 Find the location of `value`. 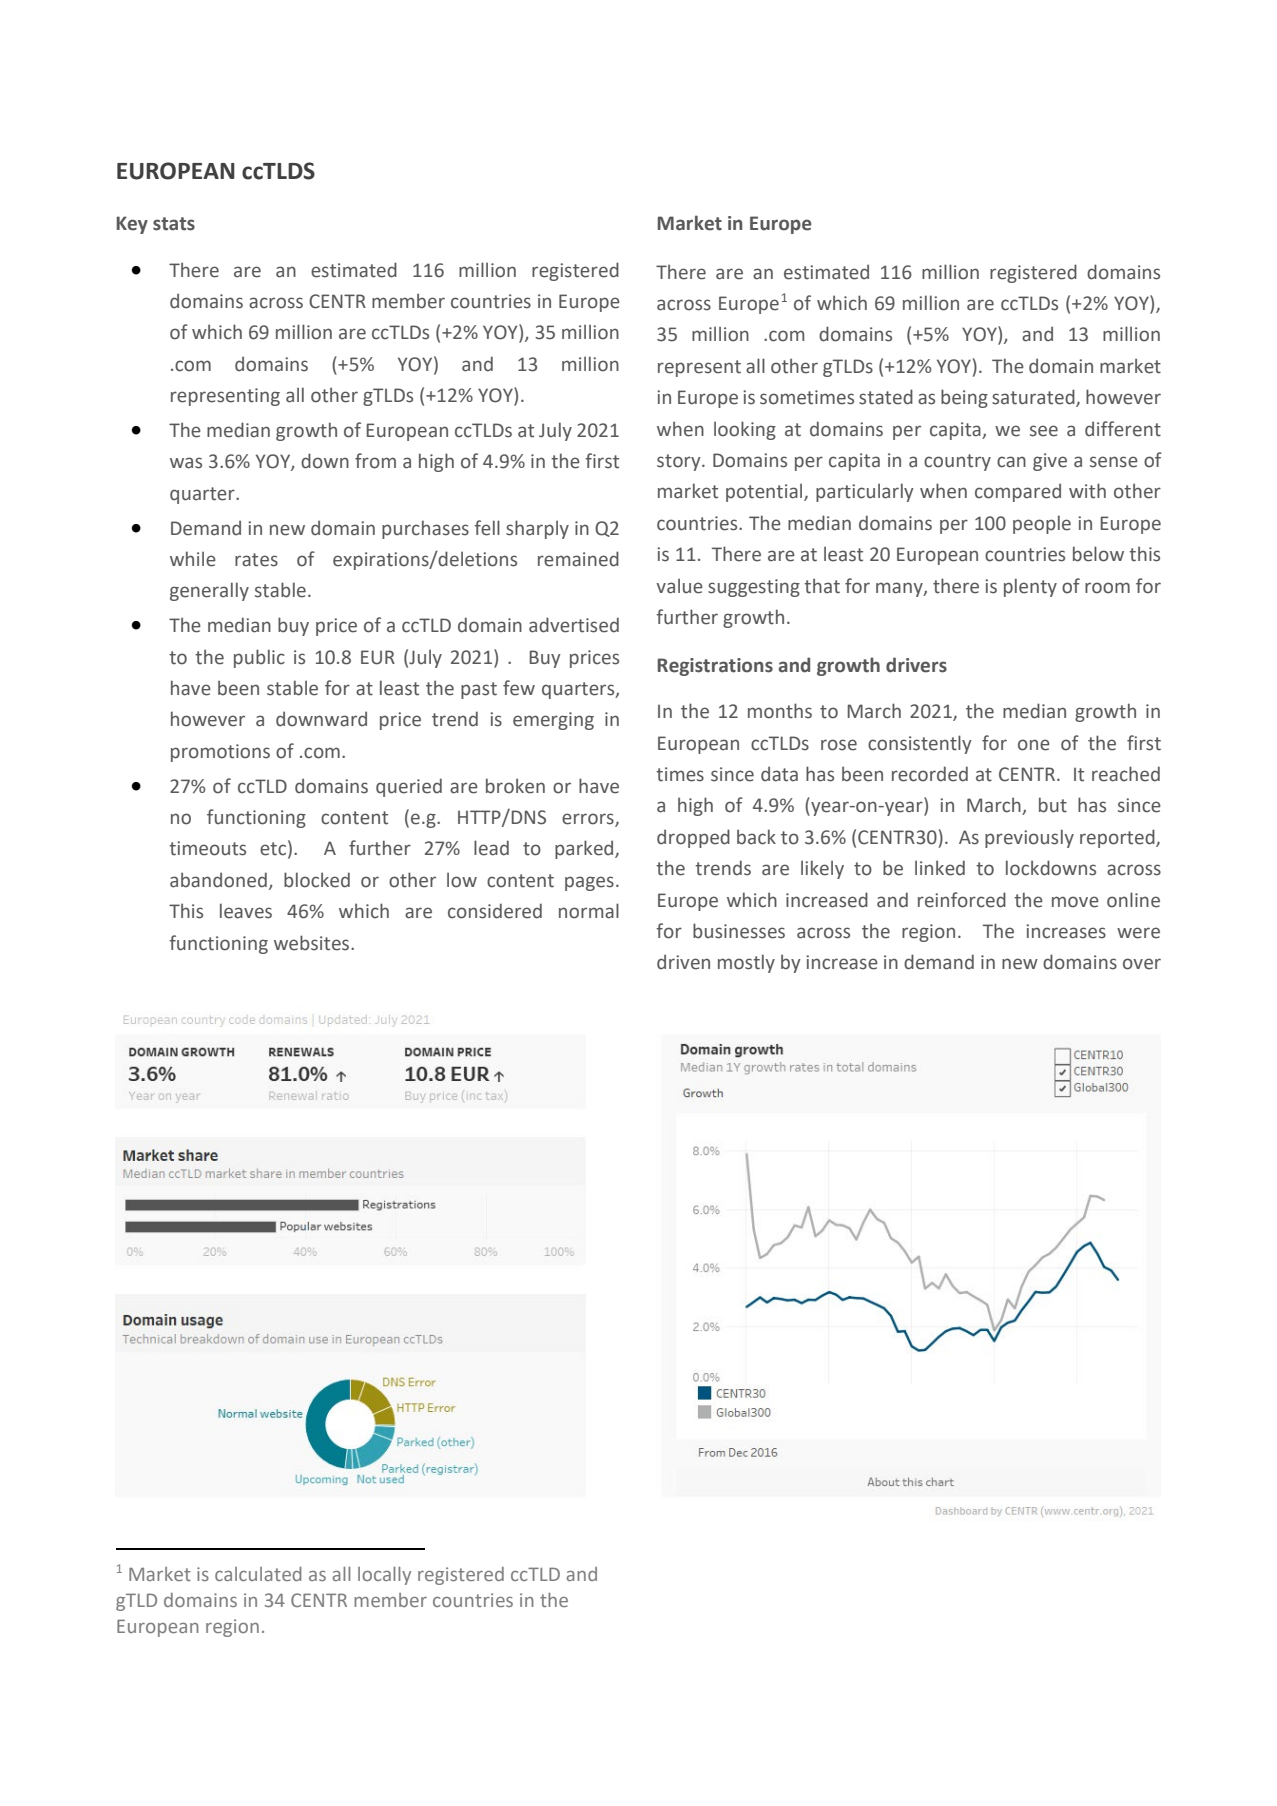

value is located at coordinates (679, 586).
